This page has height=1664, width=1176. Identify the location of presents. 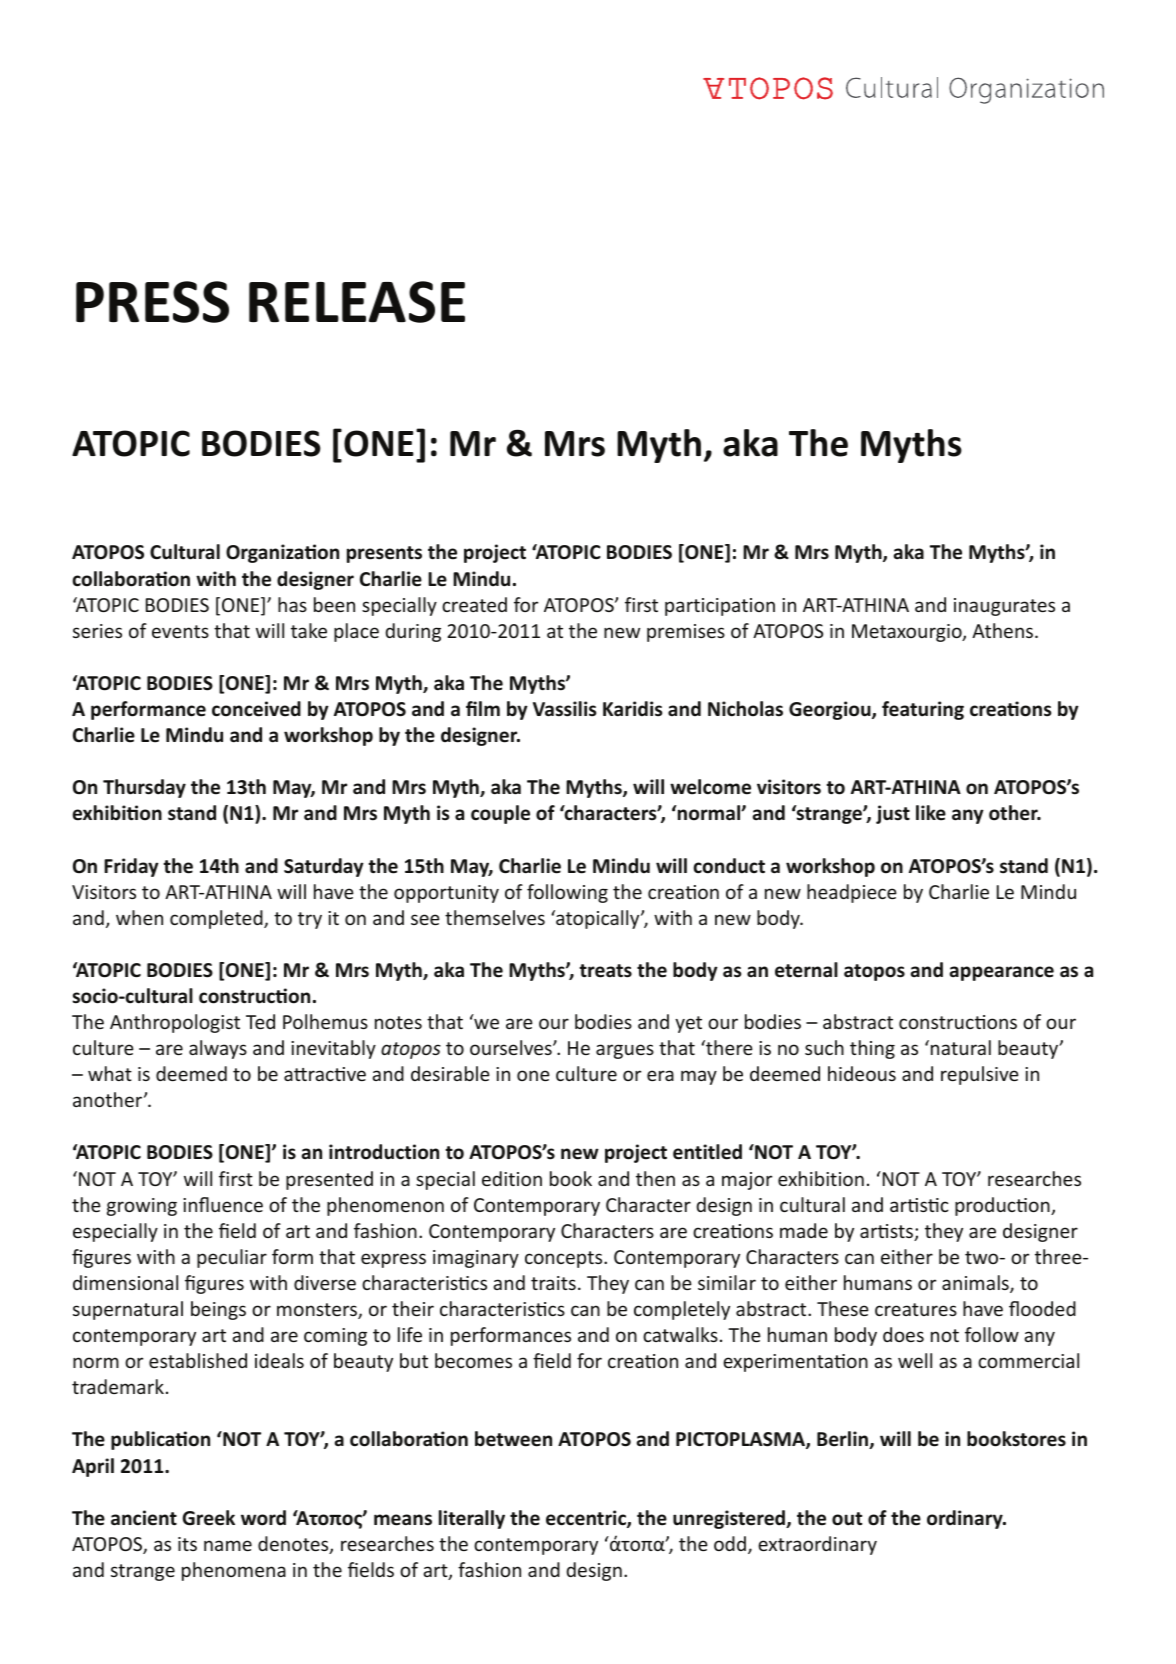
(384, 554).
